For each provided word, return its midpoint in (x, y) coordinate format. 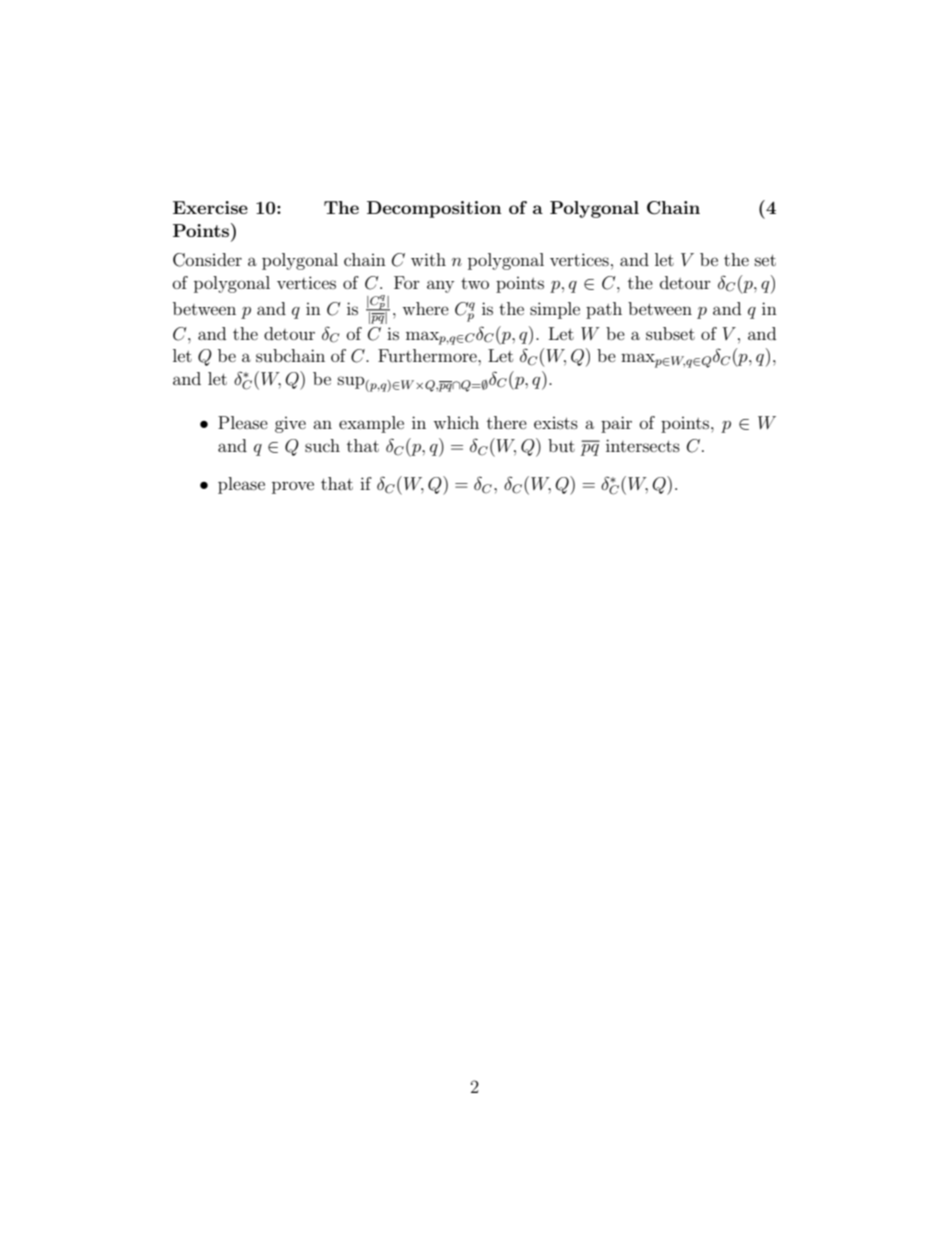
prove (293, 487)
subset (670, 333)
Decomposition (434, 209)
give (290, 425)
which (456, 422)
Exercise (210, 207)
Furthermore (428, 355)
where (425, 308)
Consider (207, 260)
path (604, 310)
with (428, 259)
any (440, 286)
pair (616, 424)
